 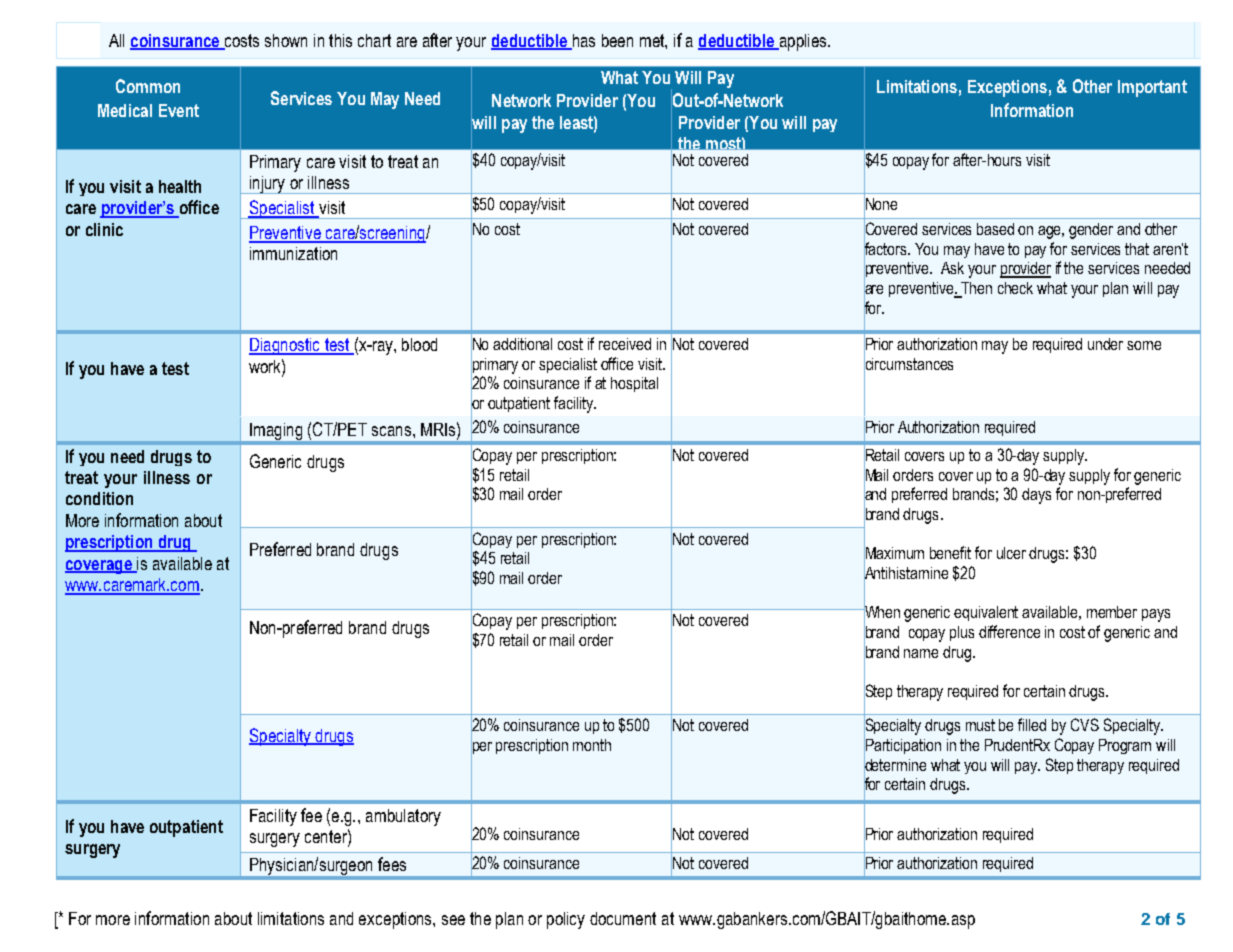 I want to click on fees, so click(x=392, y=864).
